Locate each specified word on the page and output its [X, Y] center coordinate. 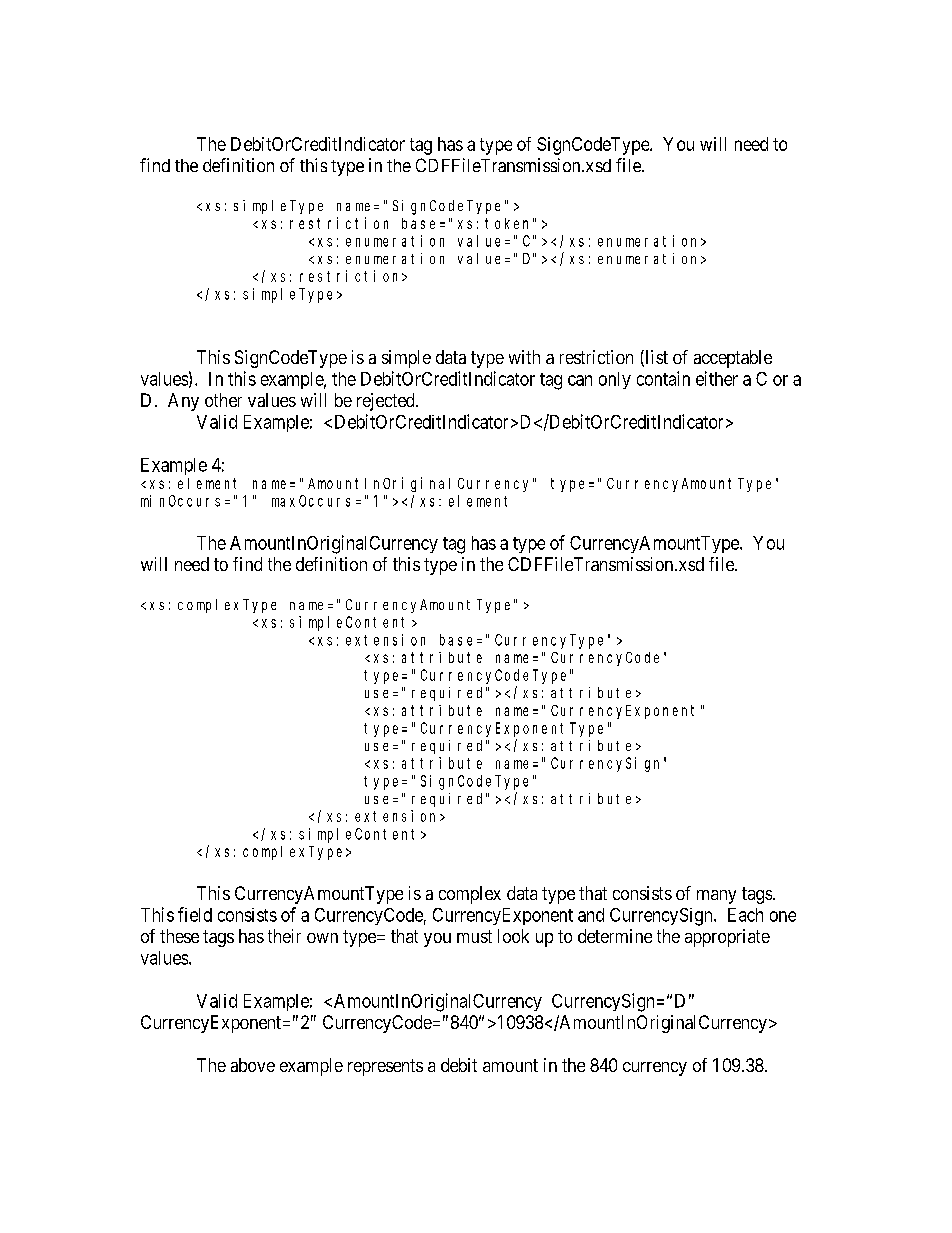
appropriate [727, 938]
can [580, 380]
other [223, 400]
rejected [387, 402]
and [591, 915]
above [253, 1065]
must [474, 936]
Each [745, 915]
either [717, 378]
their [284, 936]
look [513, 936]
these [179, 936]
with [524, 357]
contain [663, 378]
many [716, 897]
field [195, 914]
